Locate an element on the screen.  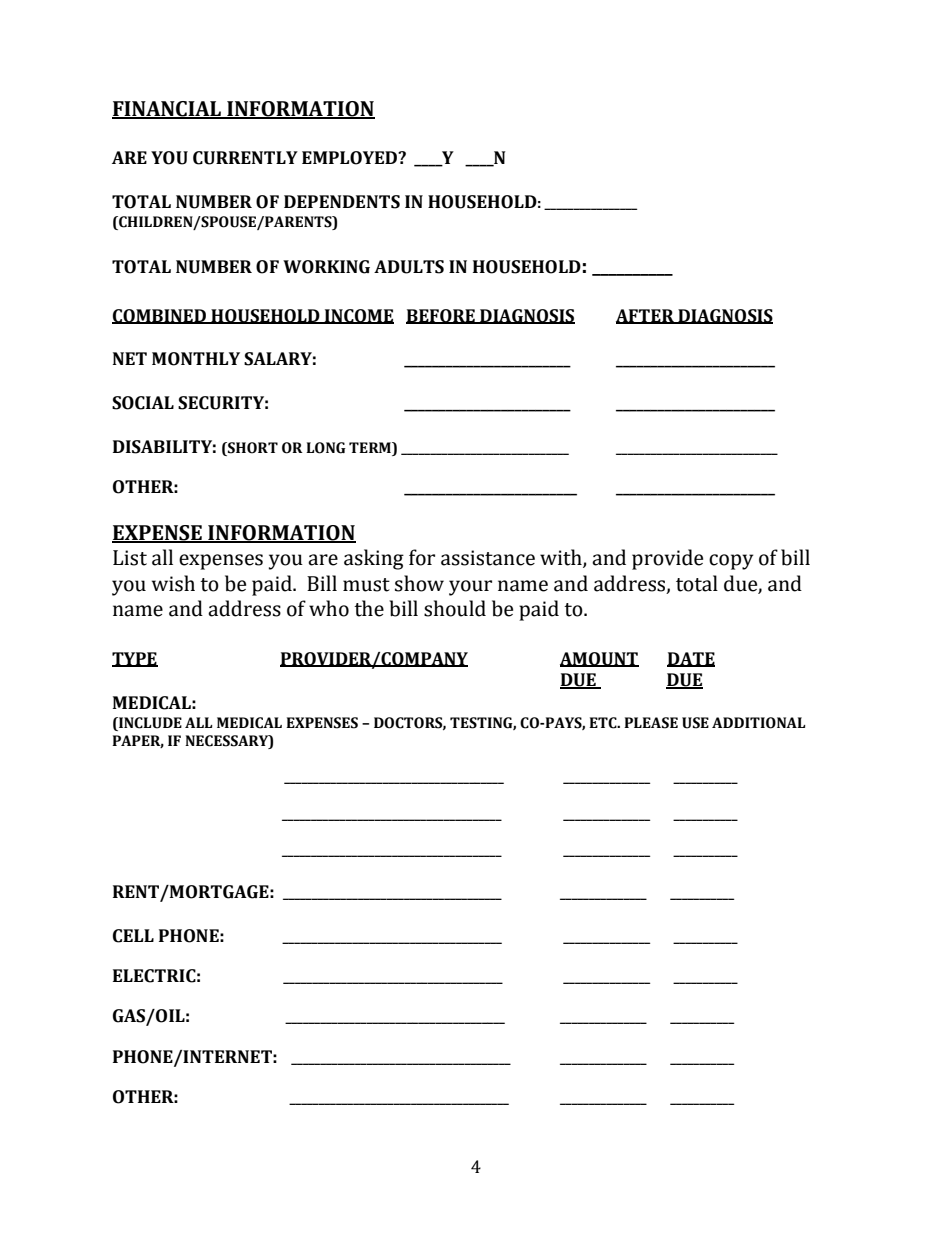
List is located at coordinates (130, 558).
